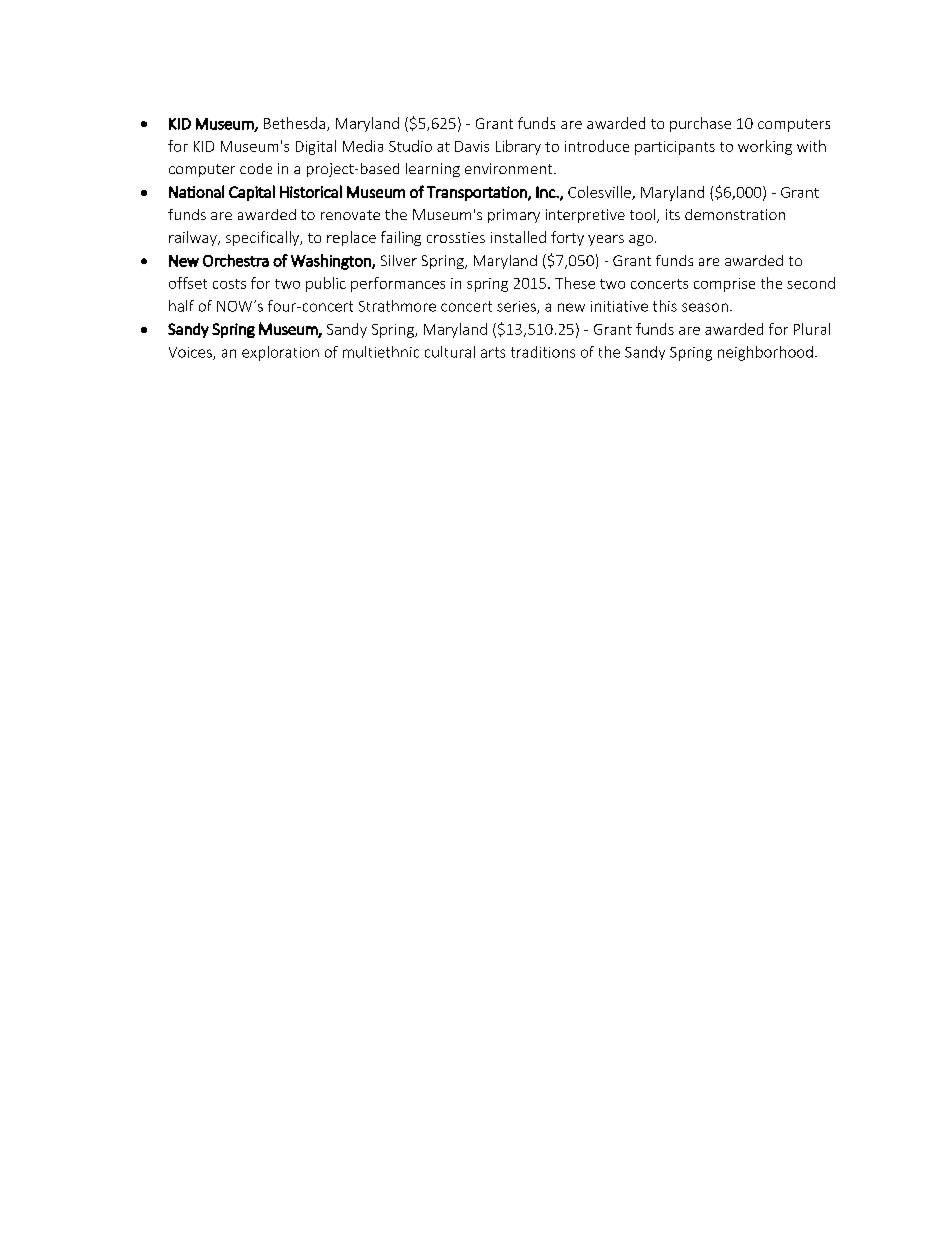 This page has width=952, height=1233. What do you see at coordinates (735, 214) in the page?
I see `demonstration` at bounding box center [735, 214].
